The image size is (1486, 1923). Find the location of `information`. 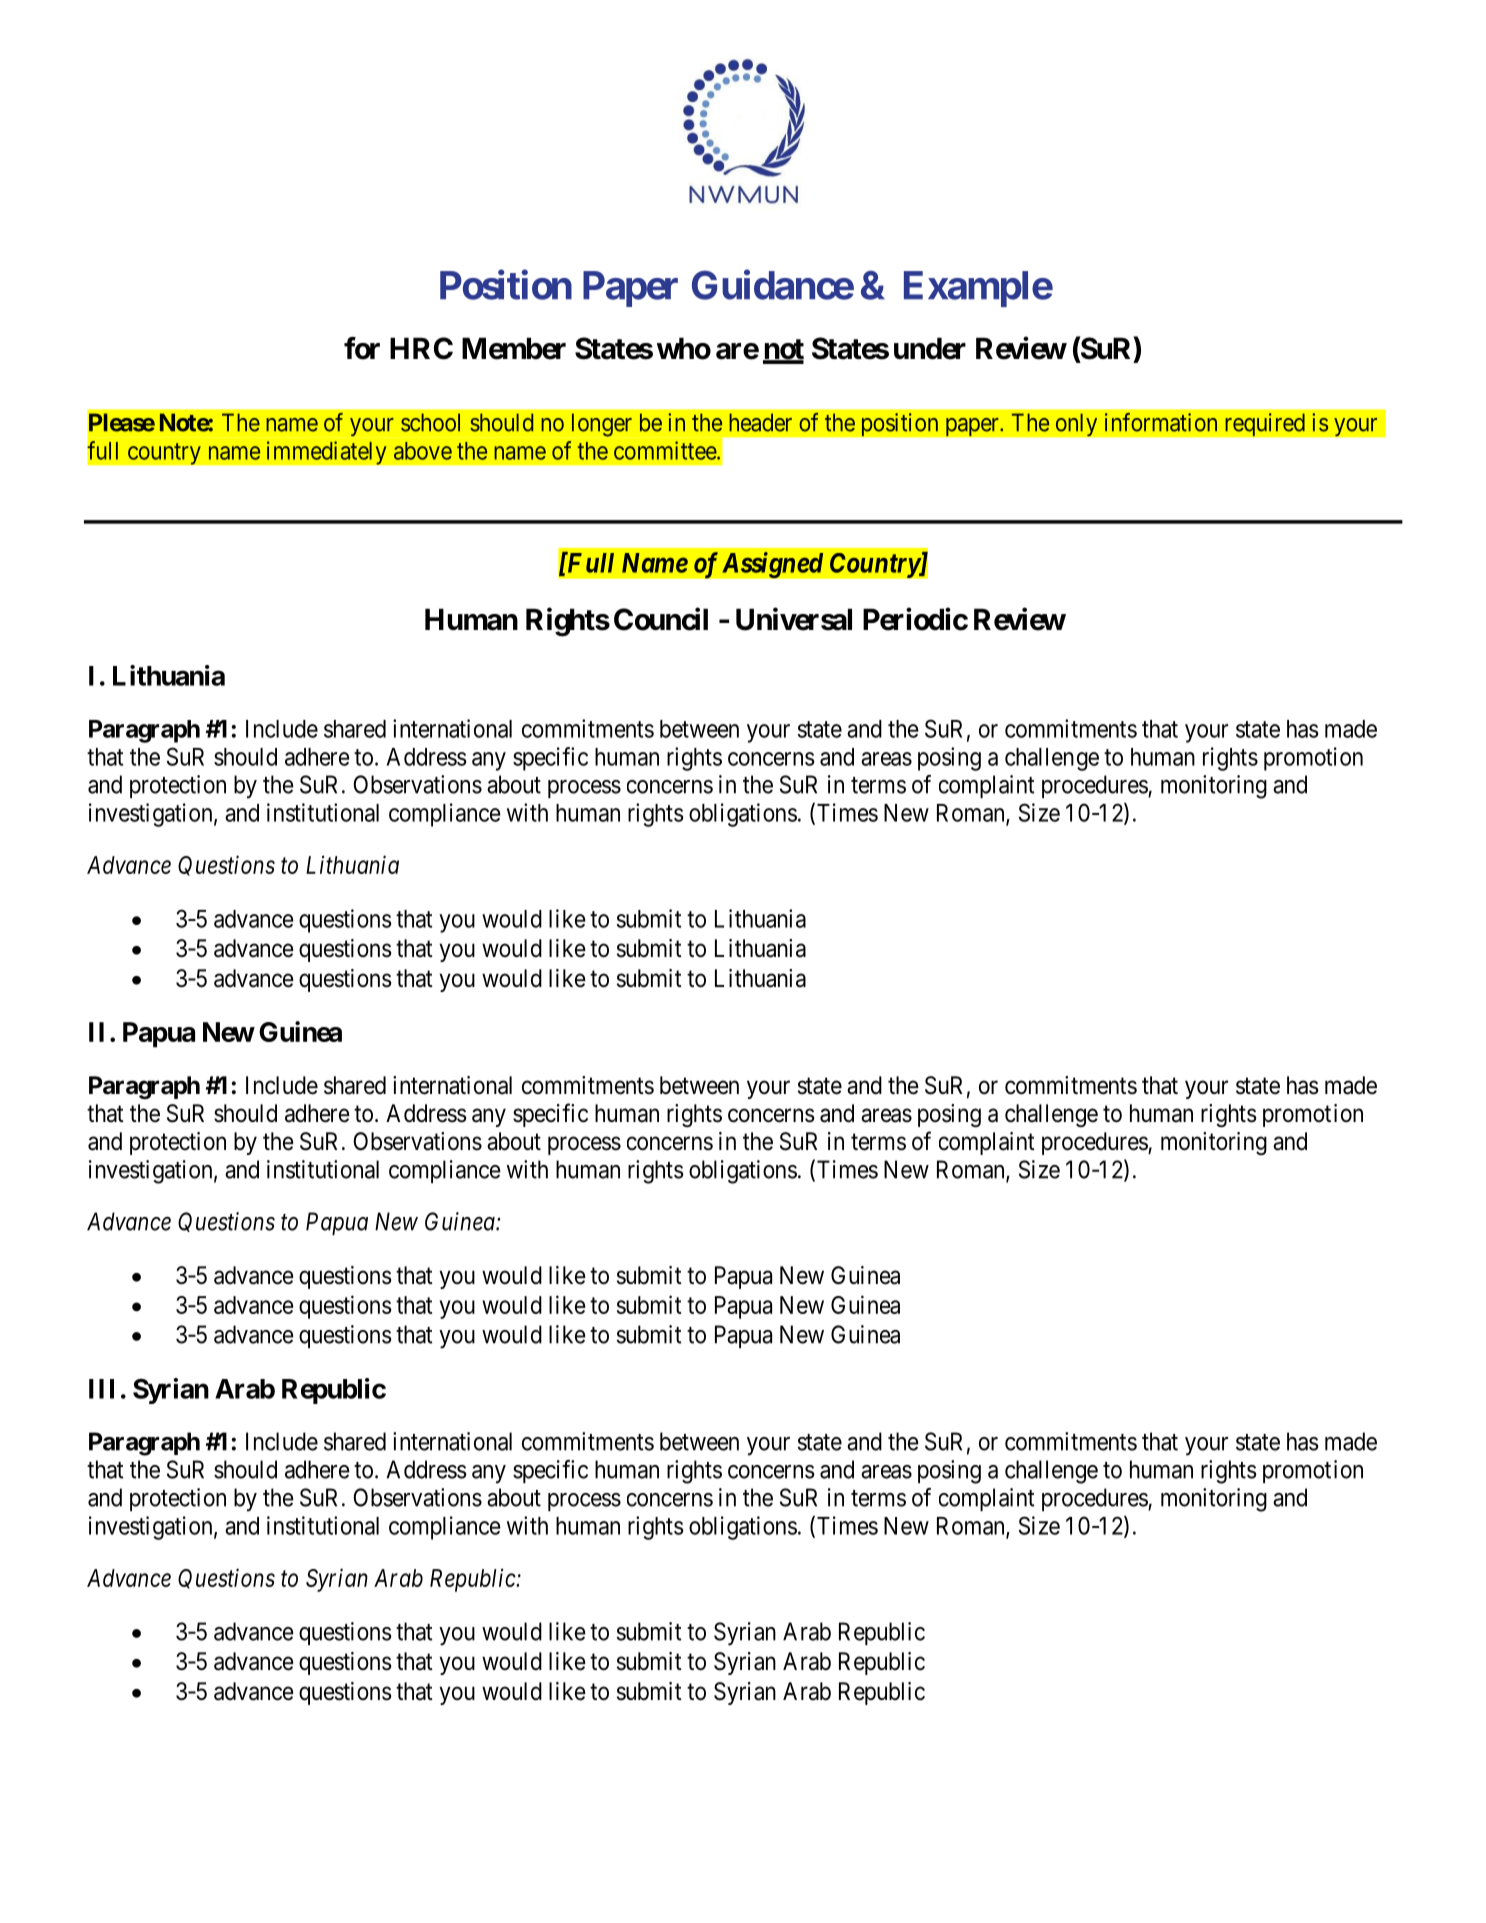

information is located at coordinates (1161, 422).
